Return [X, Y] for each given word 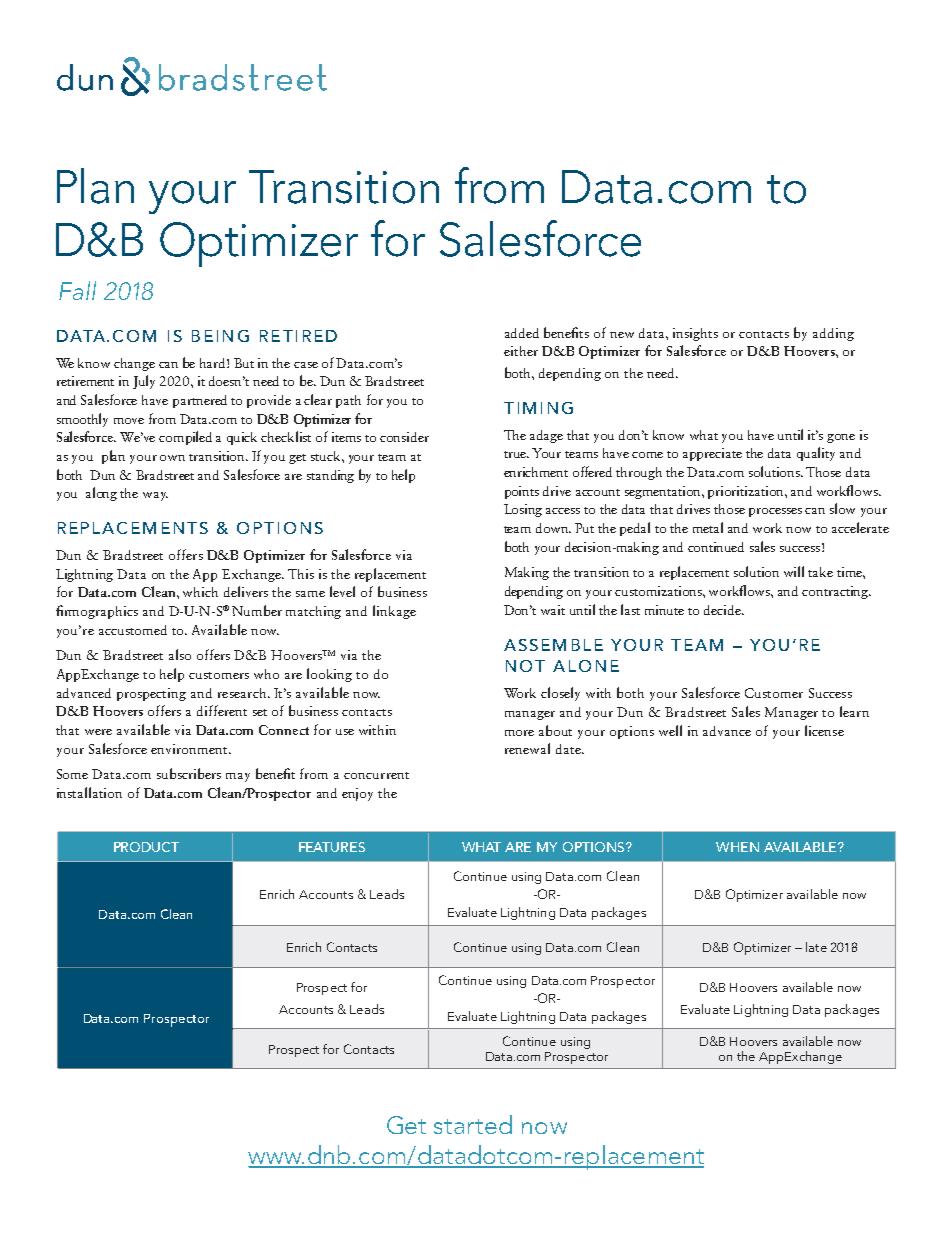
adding [833, 334]
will [794, 571]
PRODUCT [146, 847]
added [522, 333]
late [816, 947]
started [473, 1124]
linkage [394, 612]
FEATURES [332, 847]
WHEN [737, 847]
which [200, 592]
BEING [220, 336]
